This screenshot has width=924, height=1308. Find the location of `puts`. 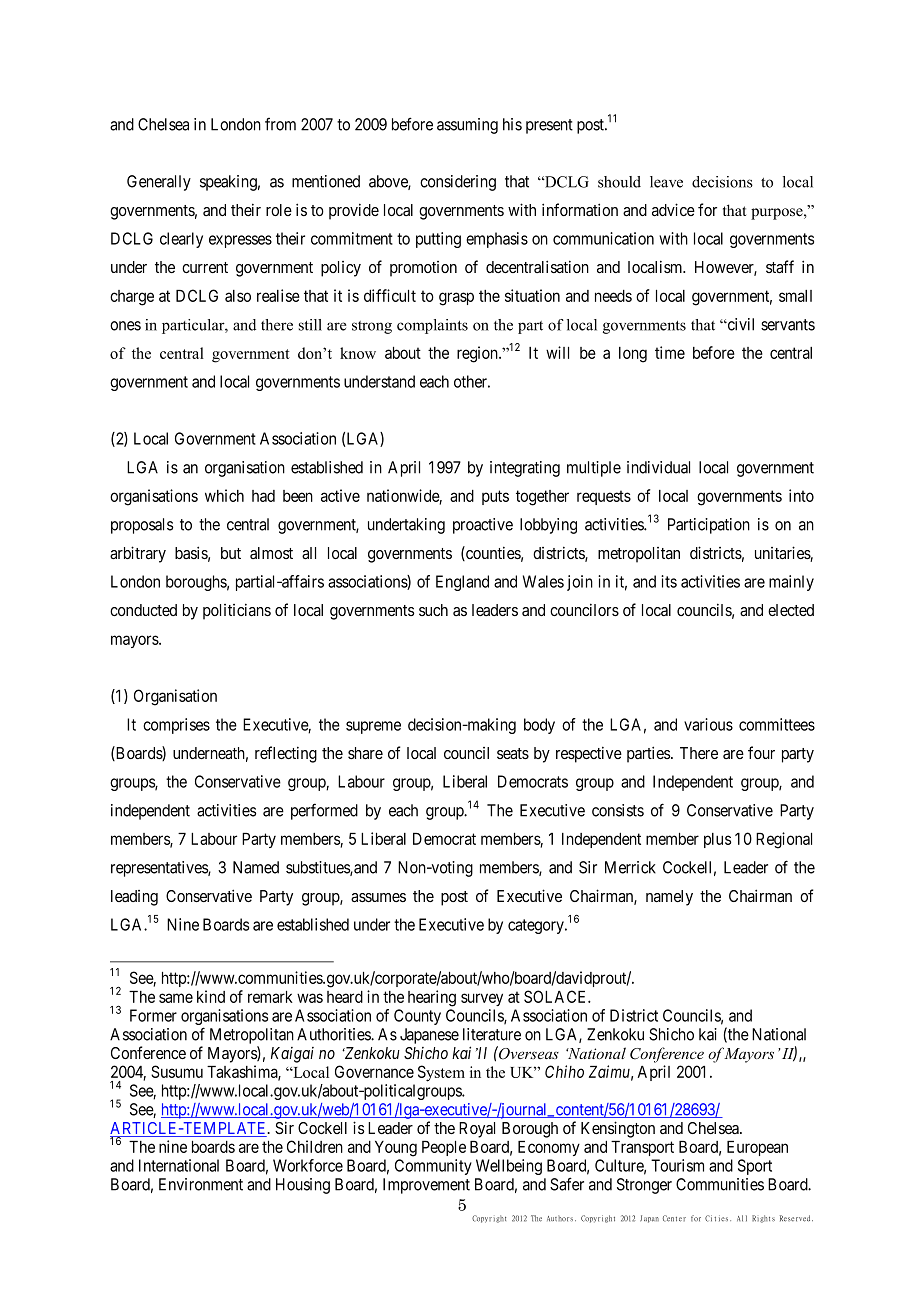

puts is located at coordinates (495, 497).
